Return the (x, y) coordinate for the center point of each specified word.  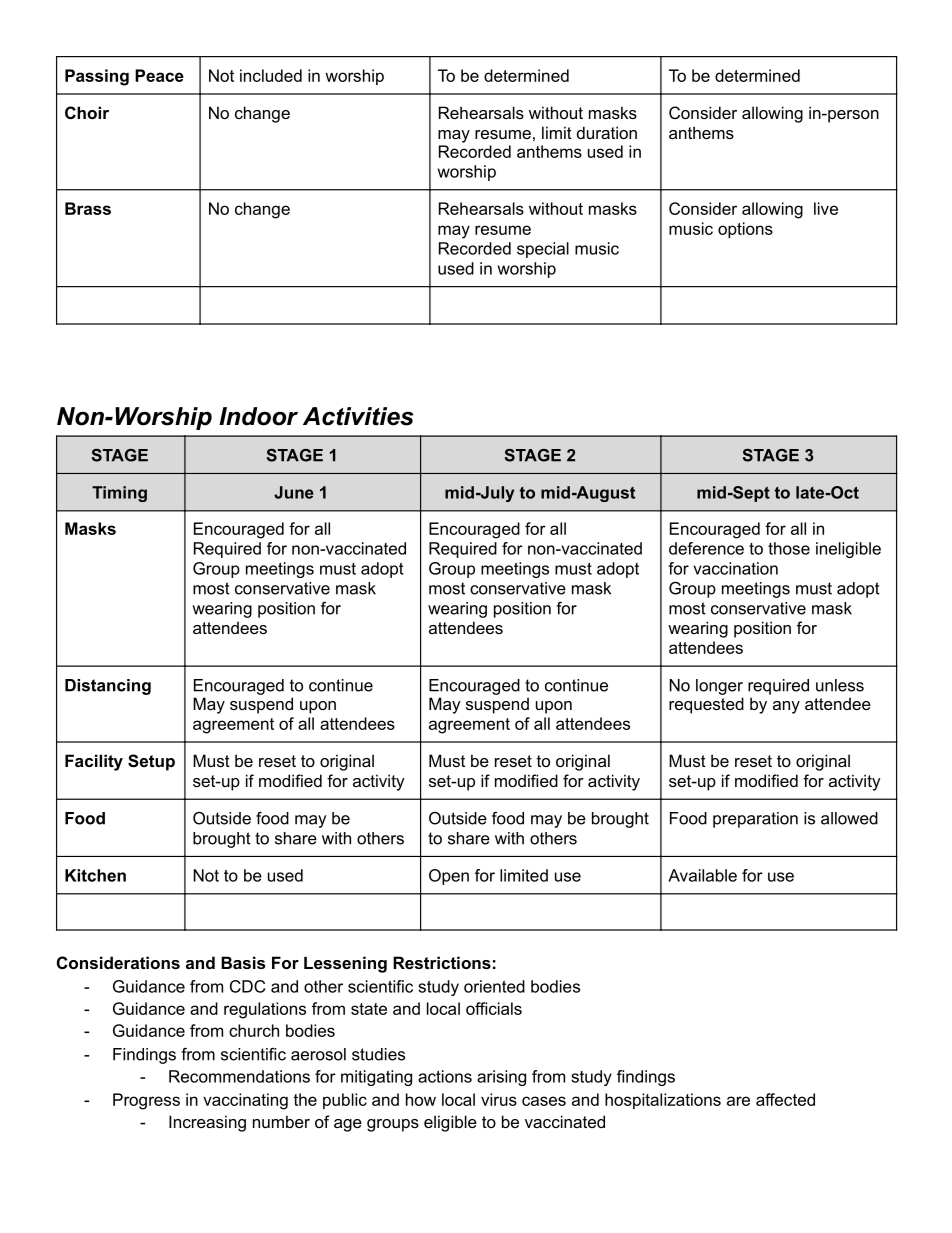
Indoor (258, 416)
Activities (358, 416)
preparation (755, 820)
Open (449, 877)
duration (607, 132)
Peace (159, 75)
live (826, 208)
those (789, 548)
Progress (146, 1101)
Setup (151, 762)
